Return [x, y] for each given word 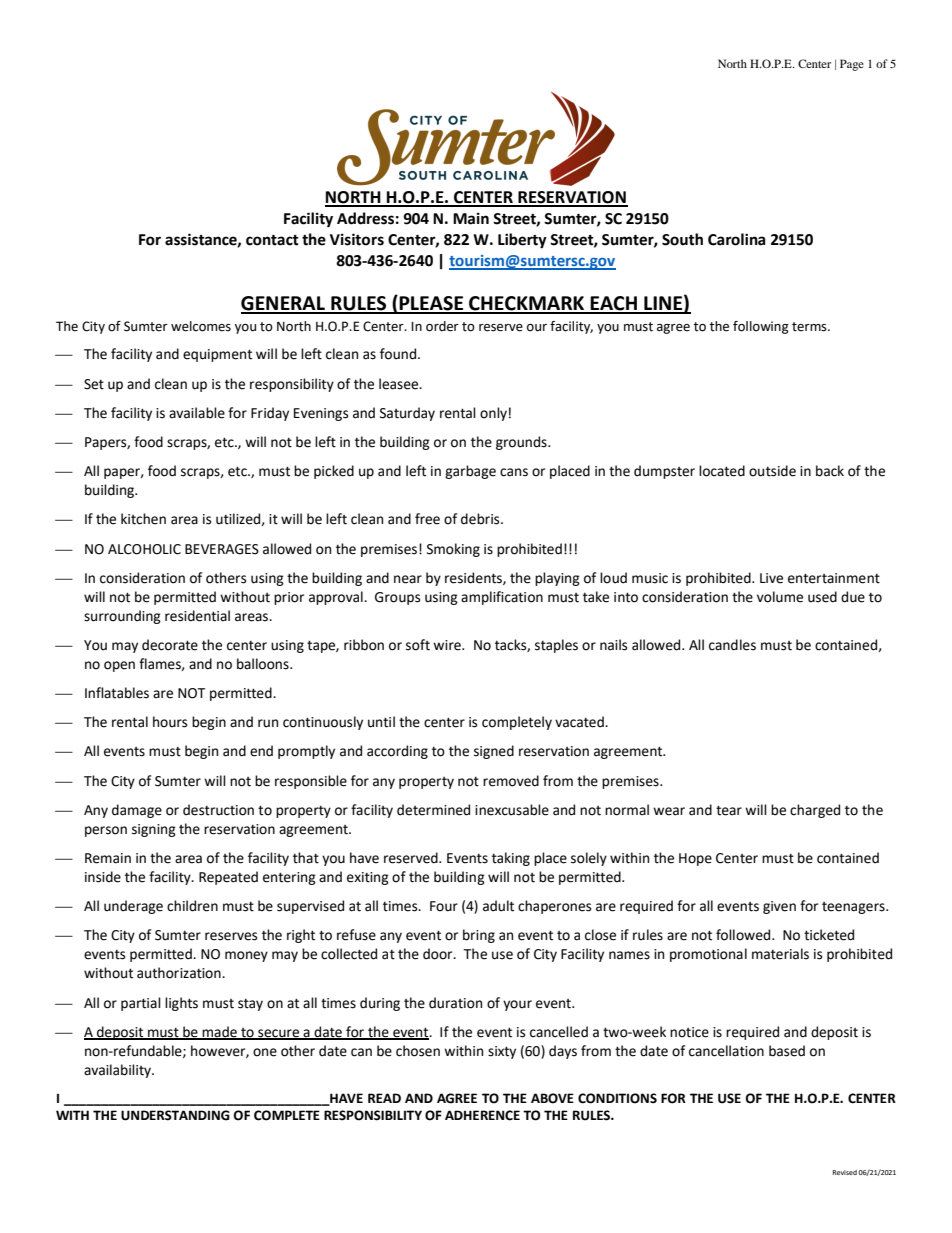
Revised [845, 1172]
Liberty [522, 241]
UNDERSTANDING [175, 1115]
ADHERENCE [482, 1115]
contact [272, 240]
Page [852, 65]
